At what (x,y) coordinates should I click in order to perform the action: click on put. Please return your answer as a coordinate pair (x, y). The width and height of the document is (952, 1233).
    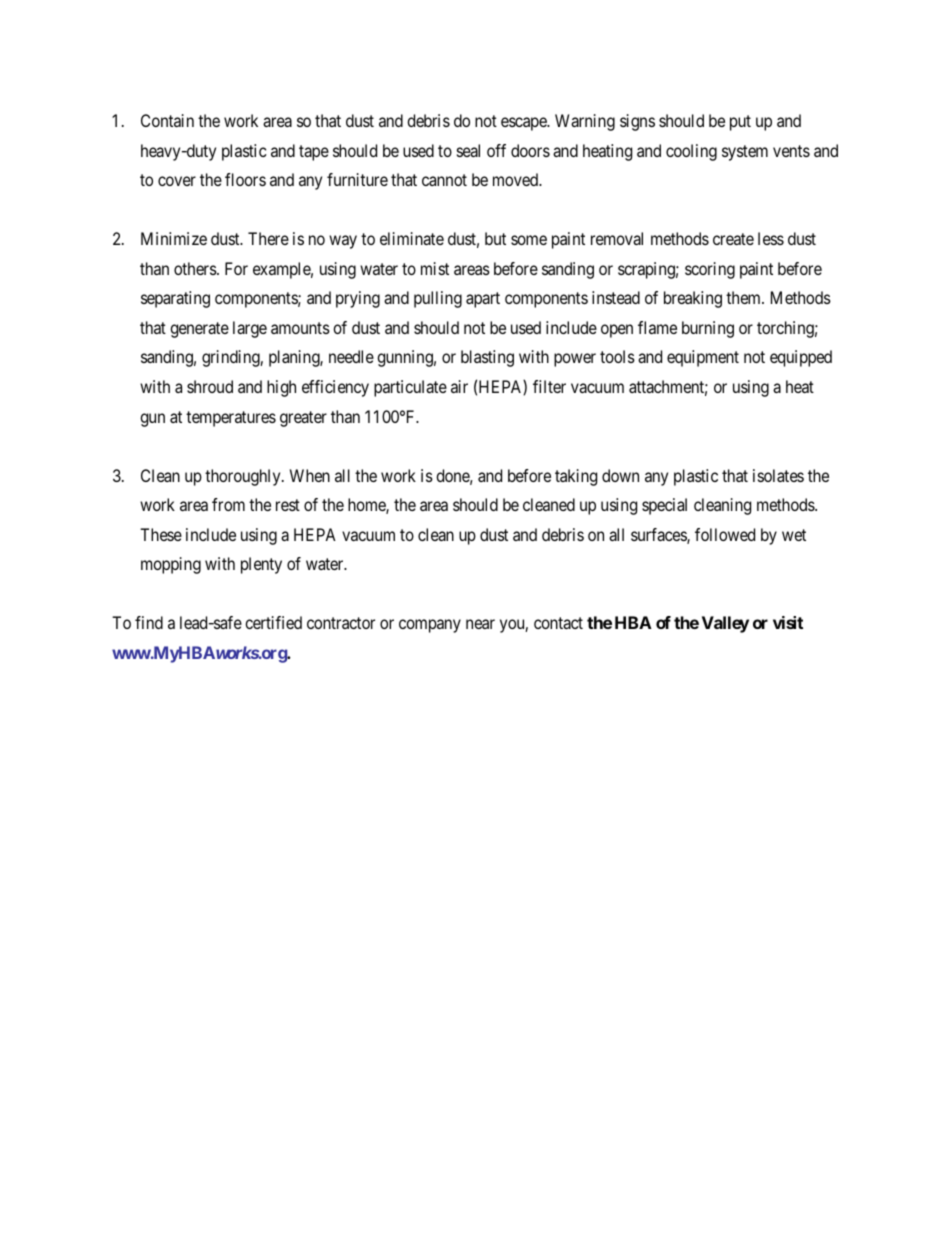
    Looking at the image, I should click on (740, 123).
